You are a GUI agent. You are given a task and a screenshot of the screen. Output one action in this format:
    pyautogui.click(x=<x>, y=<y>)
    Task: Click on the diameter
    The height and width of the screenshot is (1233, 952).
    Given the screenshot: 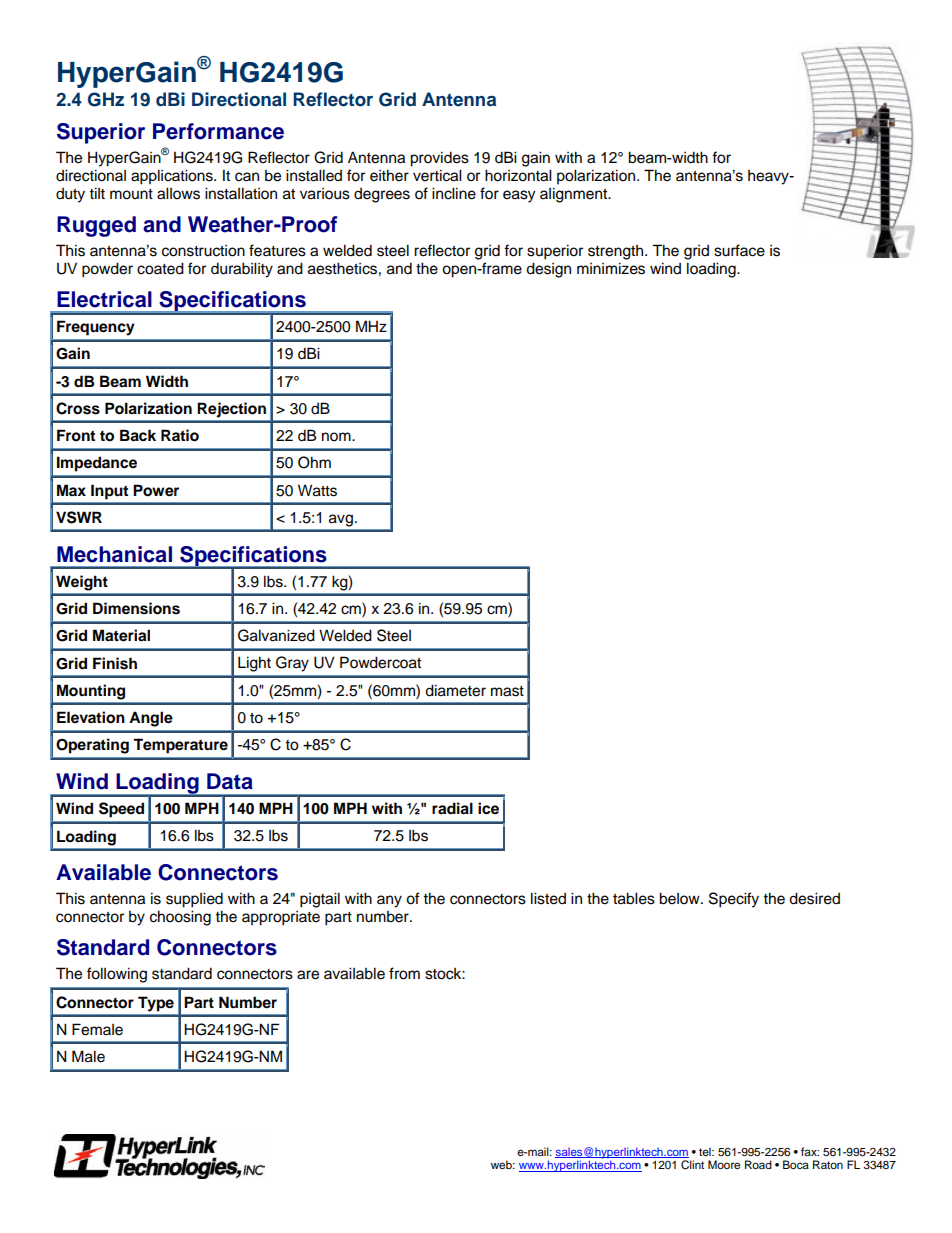 What is the action you would take?
    pyautogui.click(x=455, y=690)
